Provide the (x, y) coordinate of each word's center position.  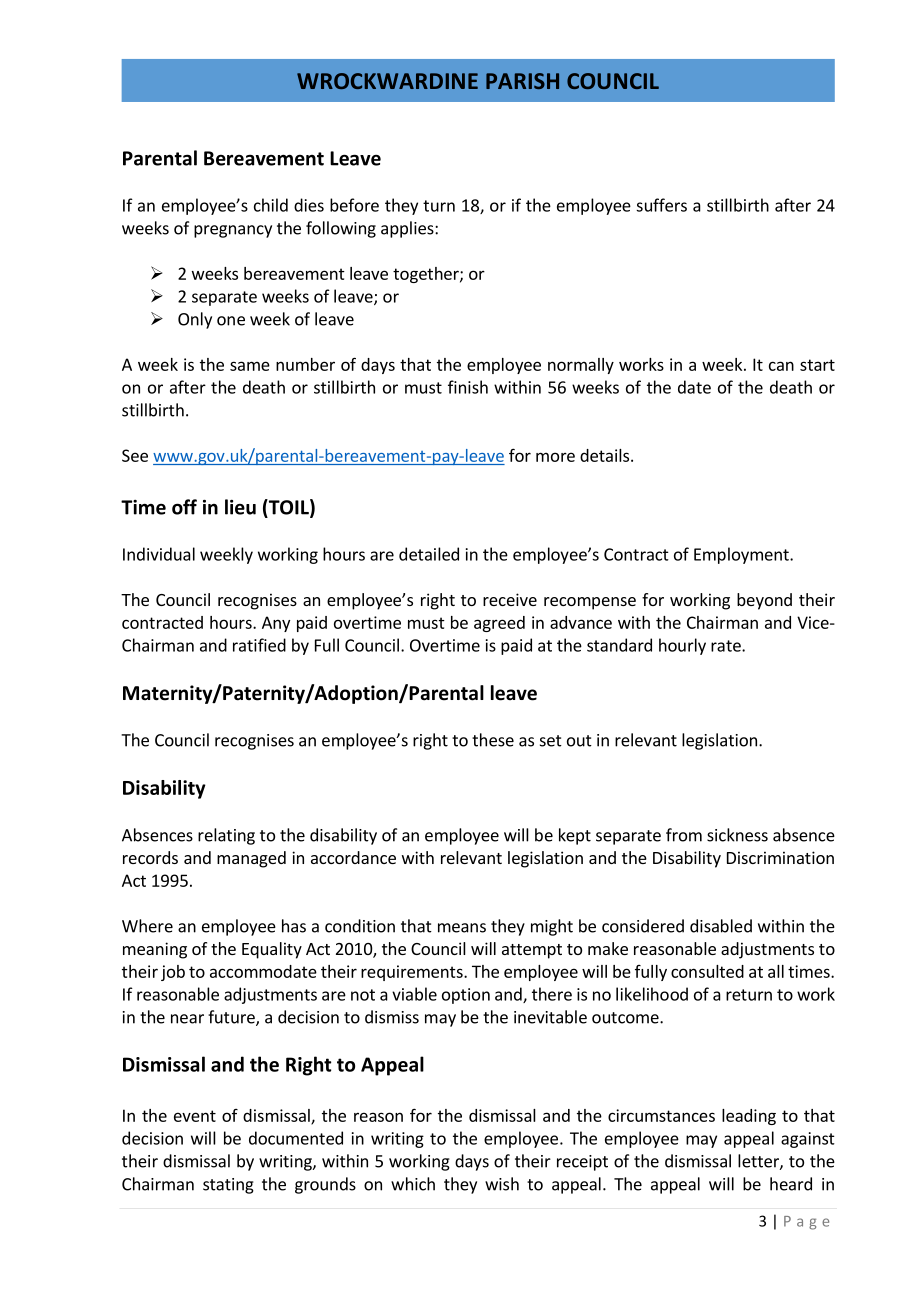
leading (749, 1117)
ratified (259, 645)
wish (502, 1184)
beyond (764, 601)
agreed (499, 624)
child (271, 205)
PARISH (522, 81)
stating (228, 1186)
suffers (661, 205)
